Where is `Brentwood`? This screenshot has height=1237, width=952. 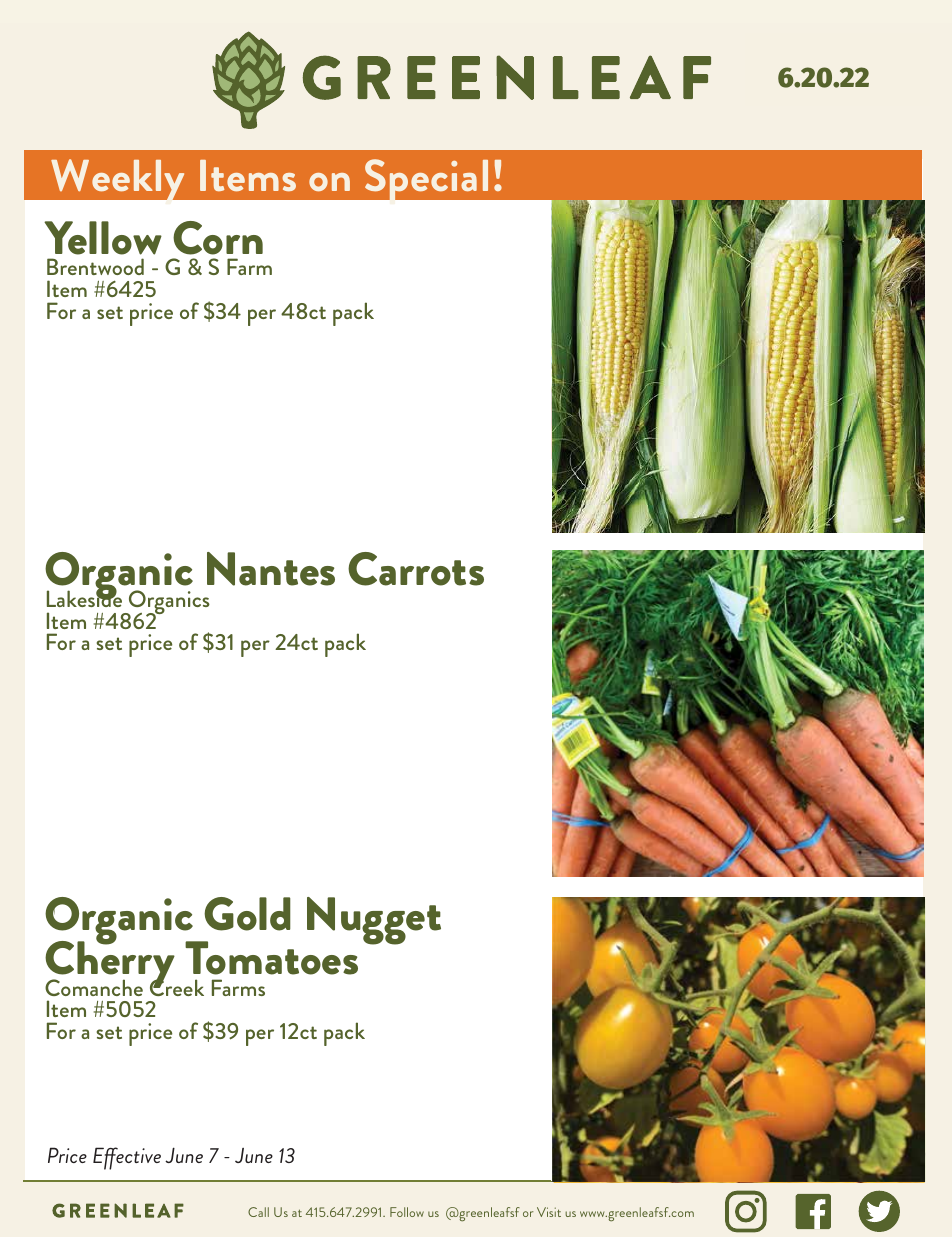 Brentwood is located at coordinates (95, 266).
